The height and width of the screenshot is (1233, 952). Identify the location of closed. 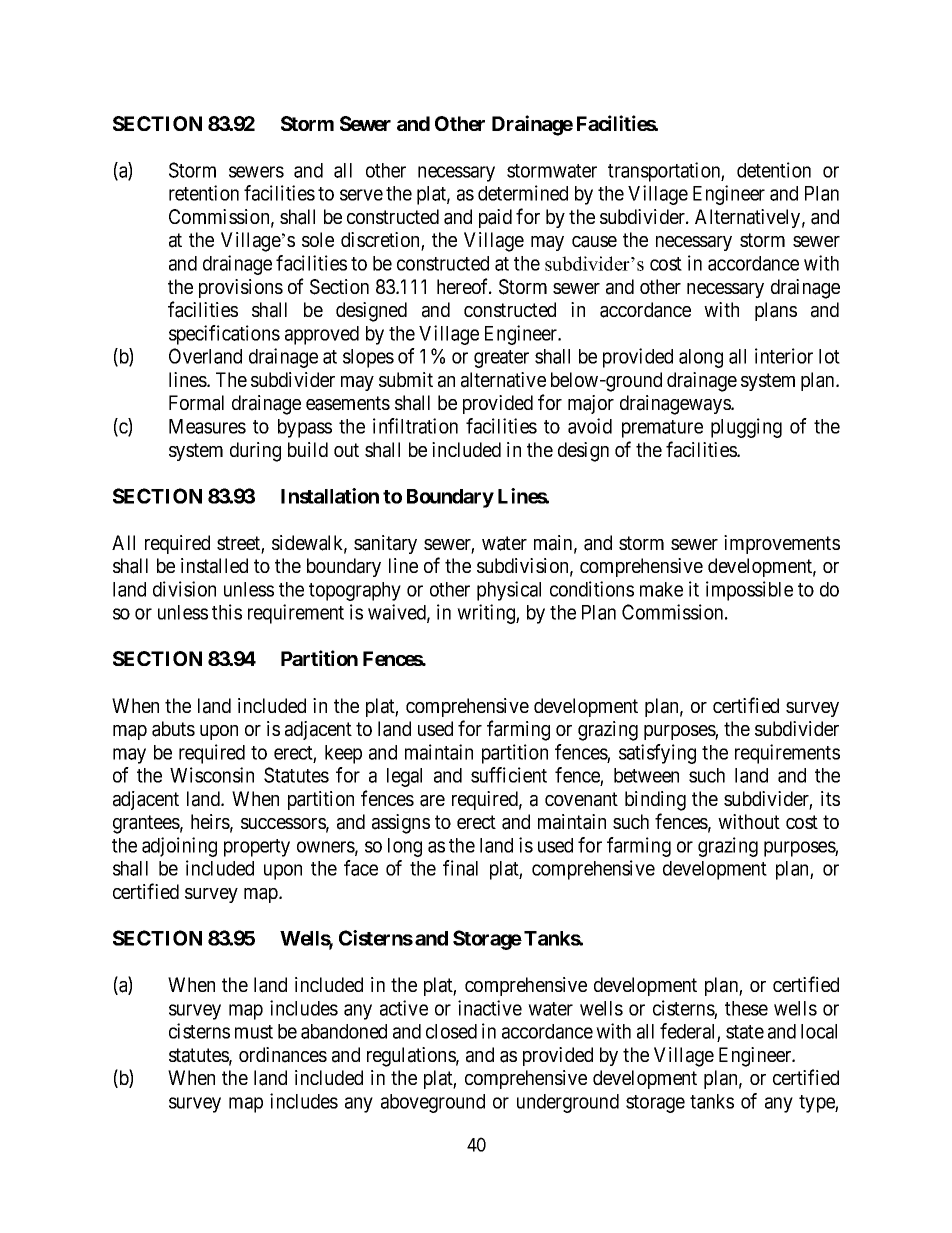
(451, 1031).
